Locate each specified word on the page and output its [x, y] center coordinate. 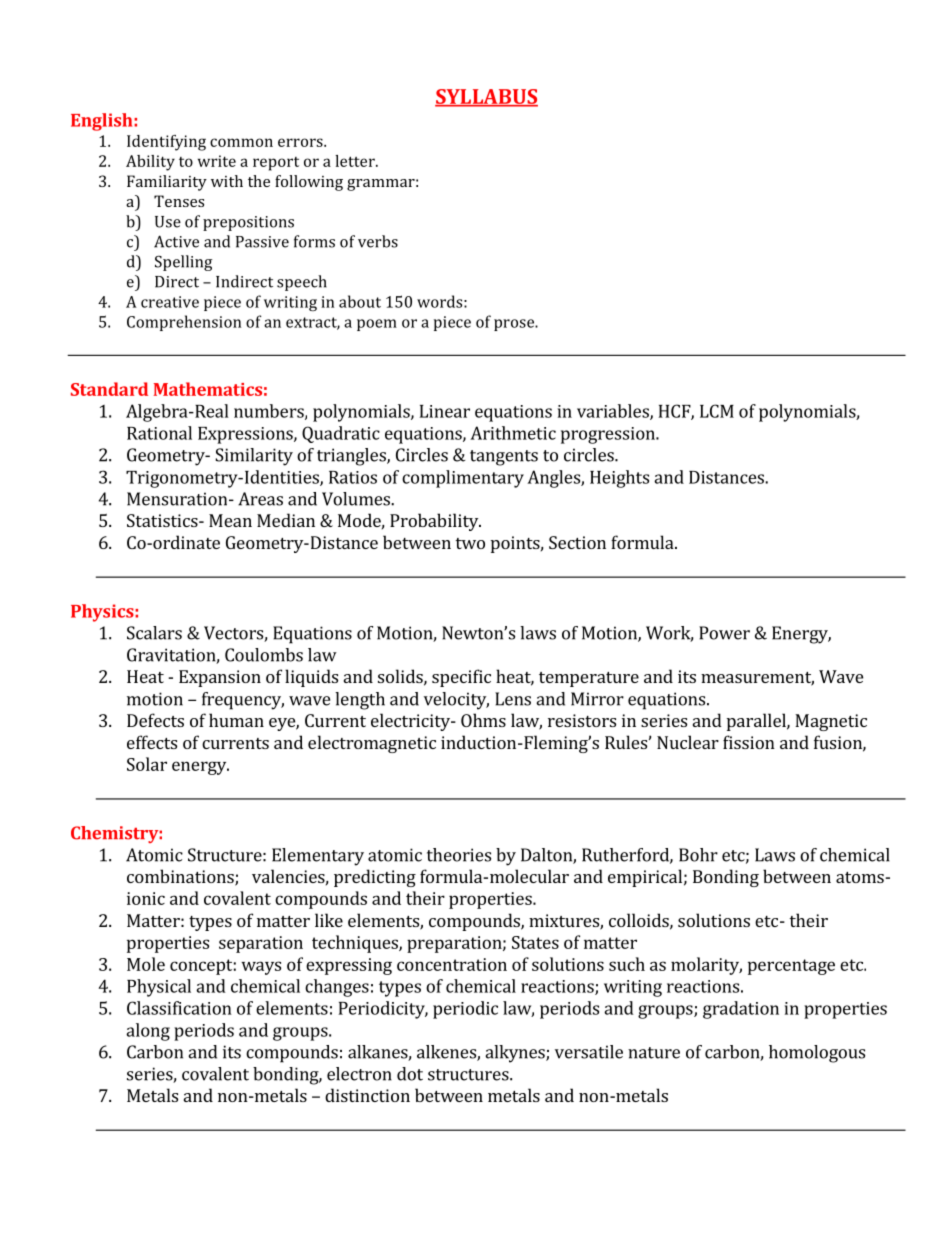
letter [356, 161]
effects [152, 742]
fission [749, 742]
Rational [159, 433]
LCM [717, 411]
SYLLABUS [486, 97]
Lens [513, 699]
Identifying [166, 143]
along [148, 1032]
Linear [445, 411]
